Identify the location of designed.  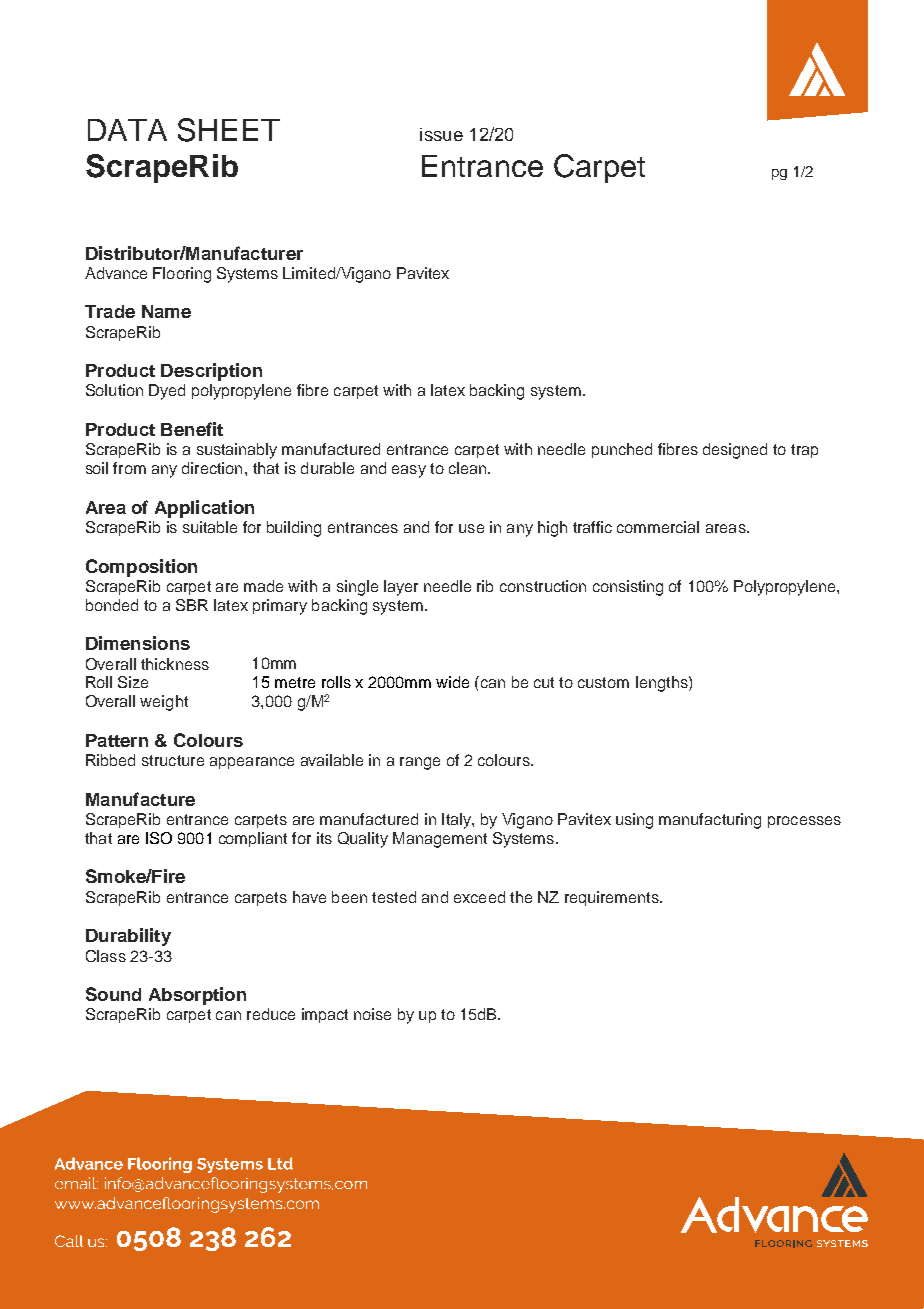
(735, 451).
